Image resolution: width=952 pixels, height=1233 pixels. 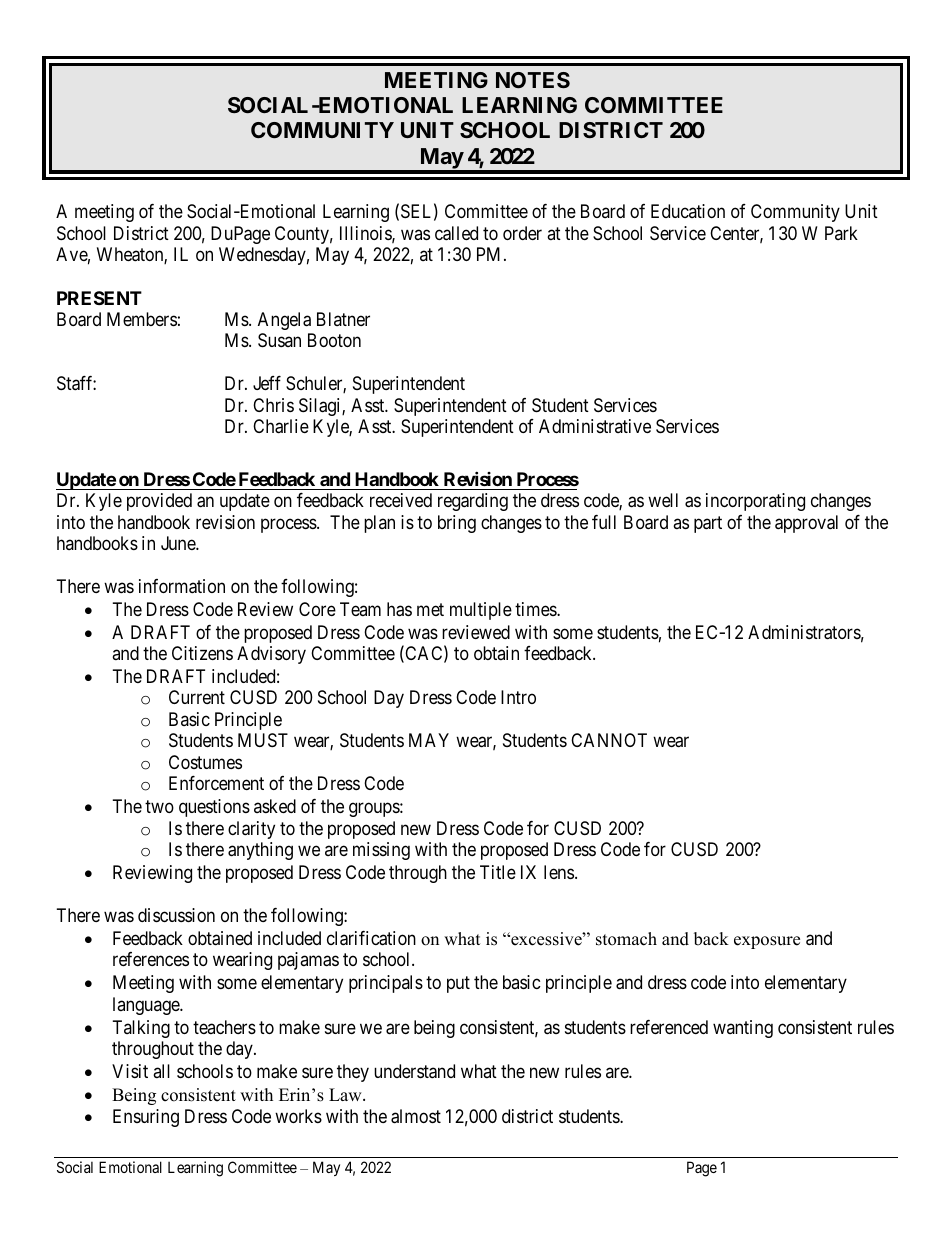 I want to click on called, so click(x=456, y=233).
